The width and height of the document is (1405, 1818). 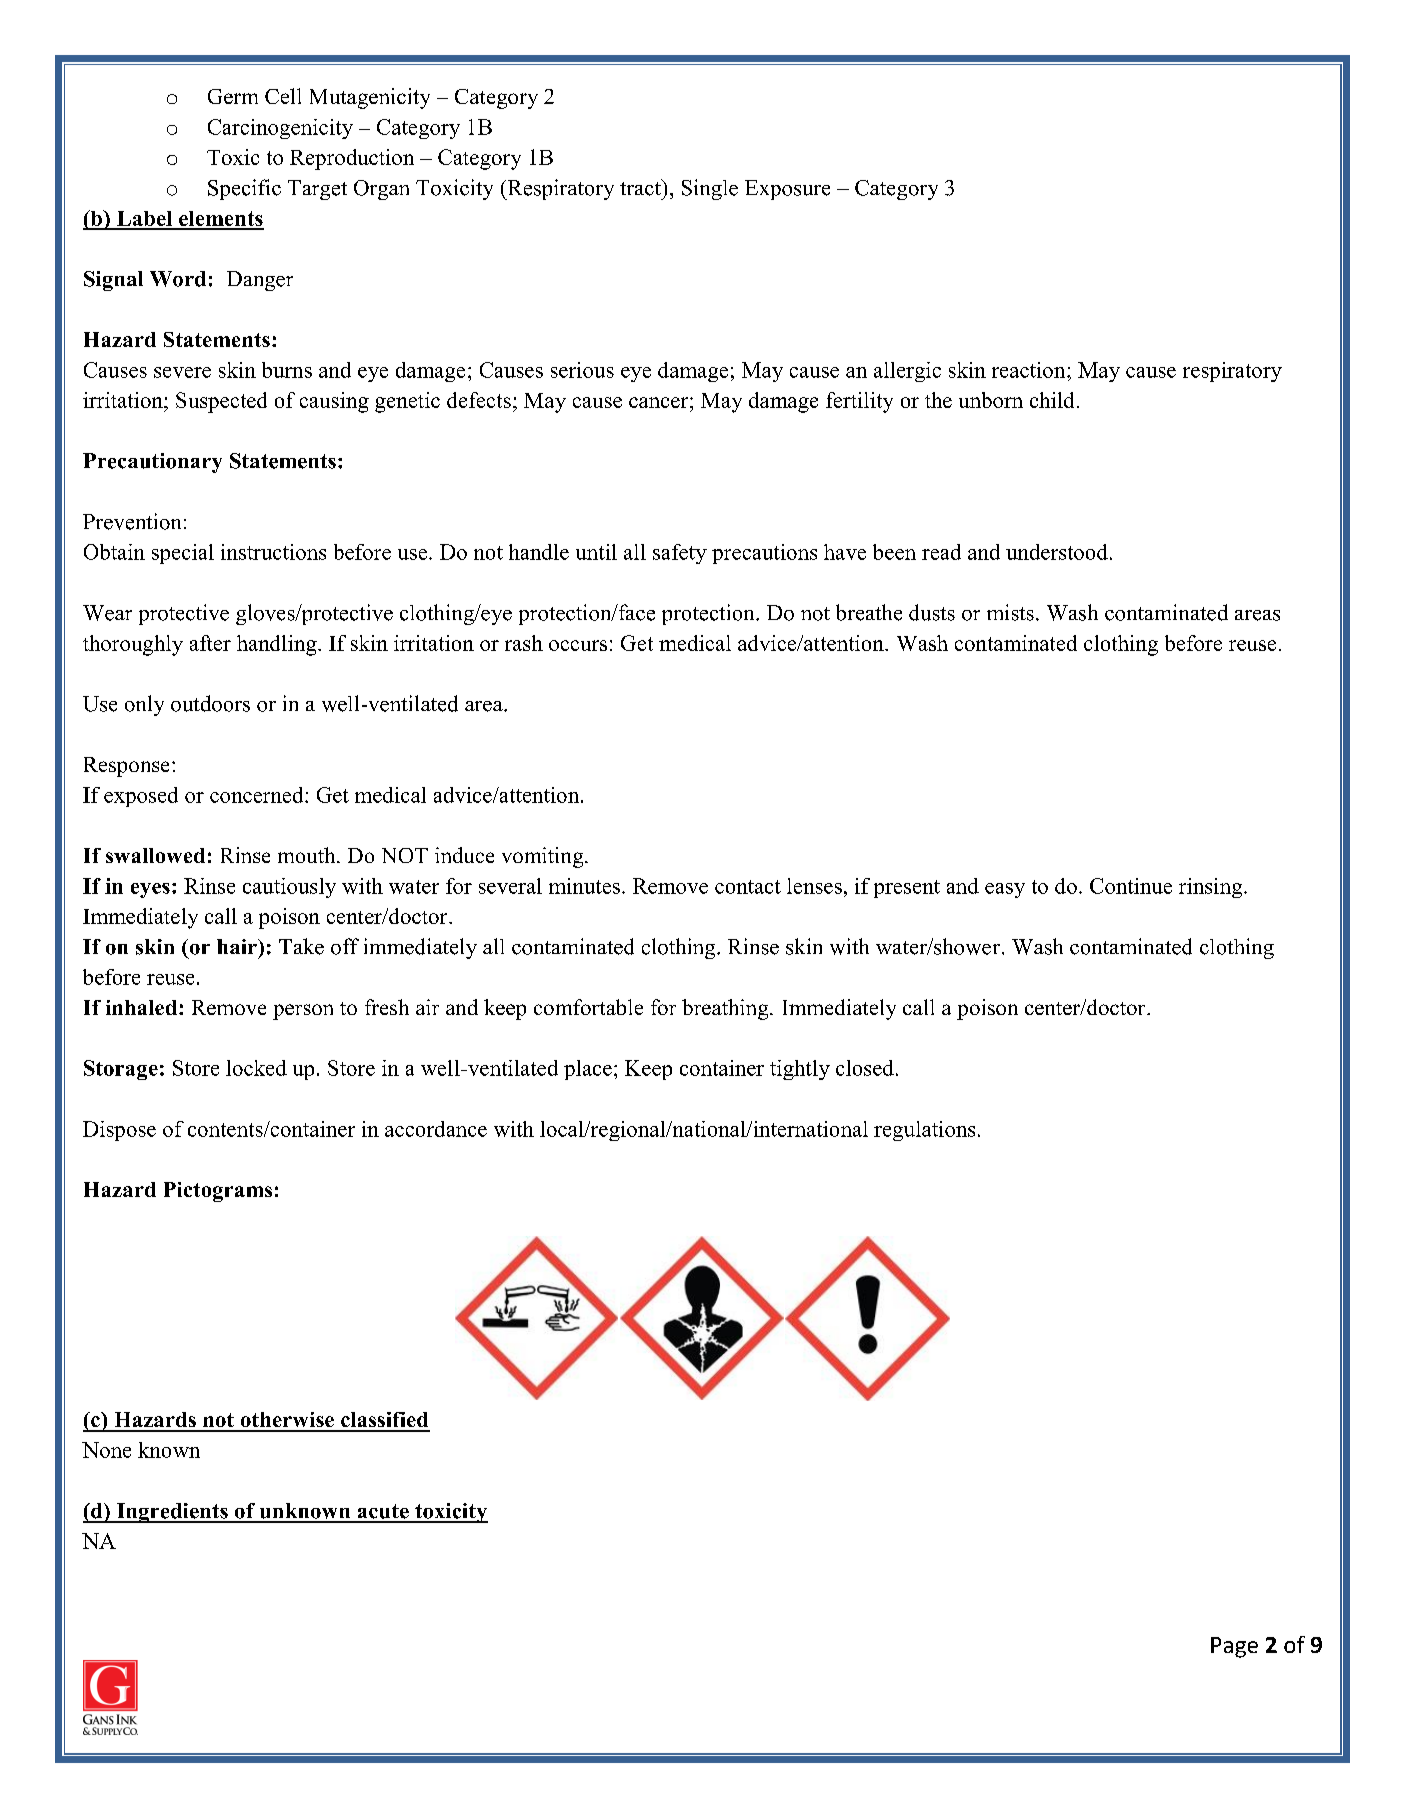 What do you see at coordinates (1234, 1647) in the document?
I see `Page` at bounding box center [1234, 1647].
